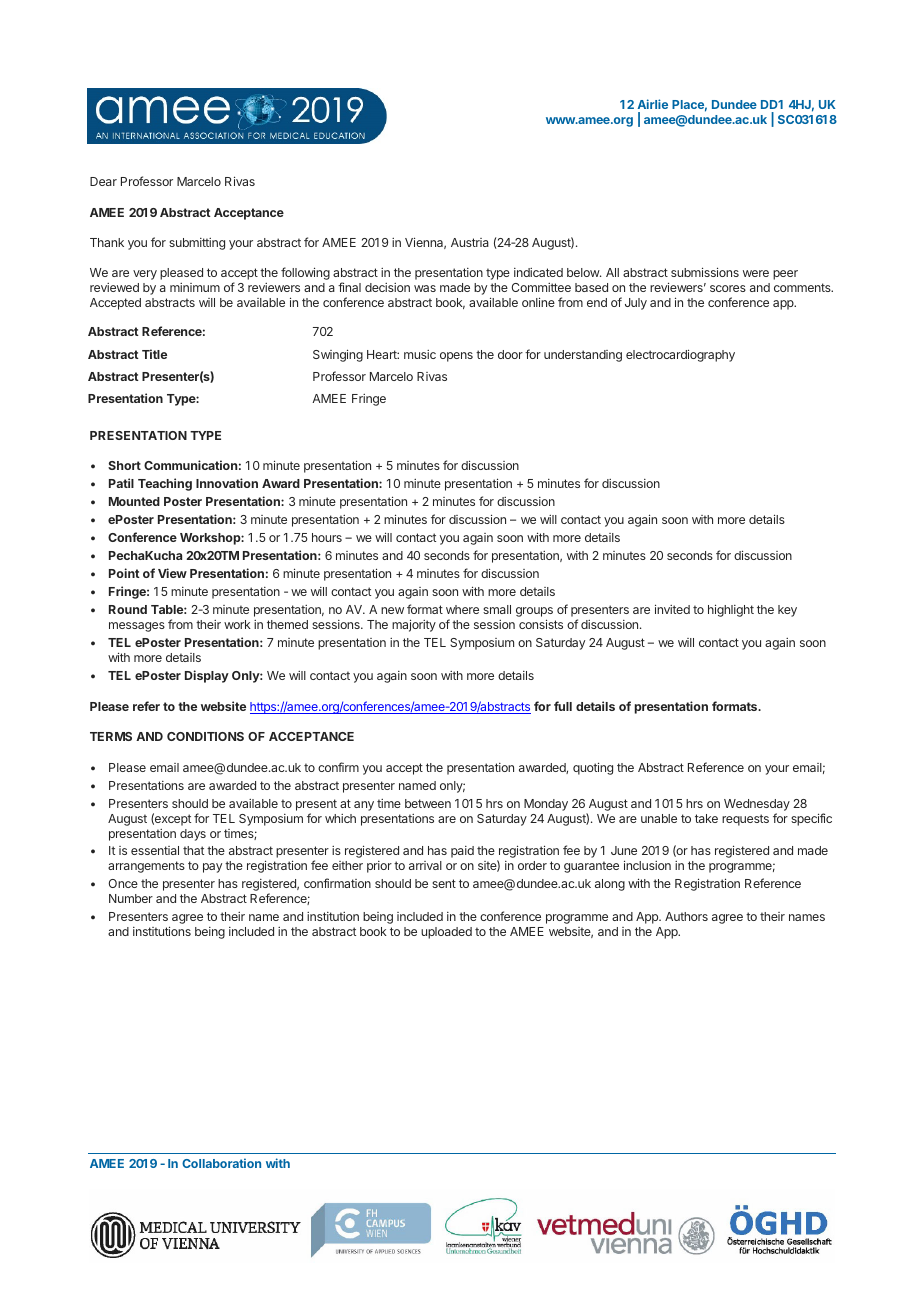 The width and height of the screenshot is (924, 1308). Describe the element at coordinates (103, 181) in the screenshot. I see `Dear` at that location.
